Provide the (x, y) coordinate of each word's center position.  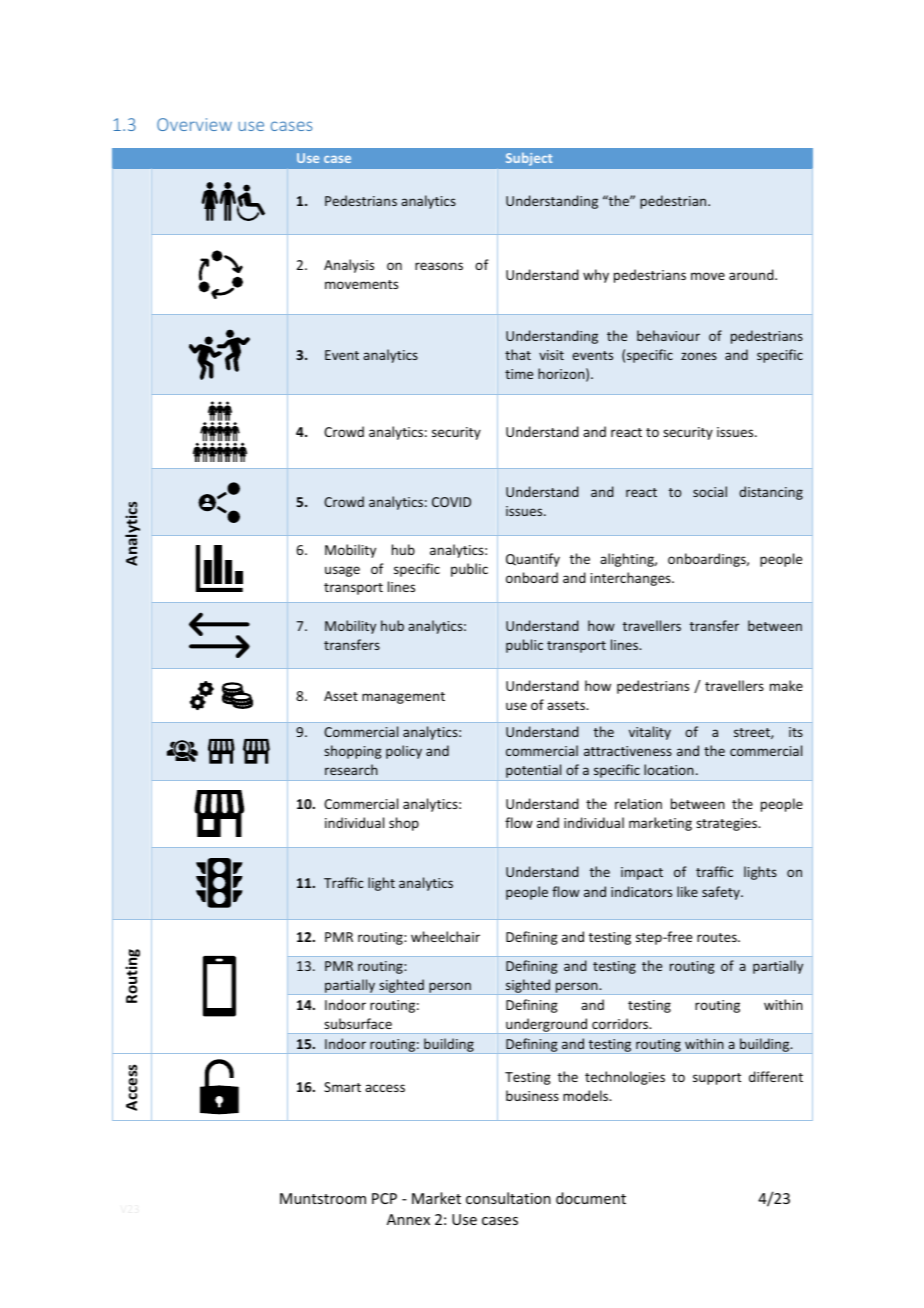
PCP (384, 1198)
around (752, 274)
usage (342, 571)
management (403, 698)
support (717, 1079)
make (786, 685)
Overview (194, 124)
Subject (529, 159)
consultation (508, 1198)
